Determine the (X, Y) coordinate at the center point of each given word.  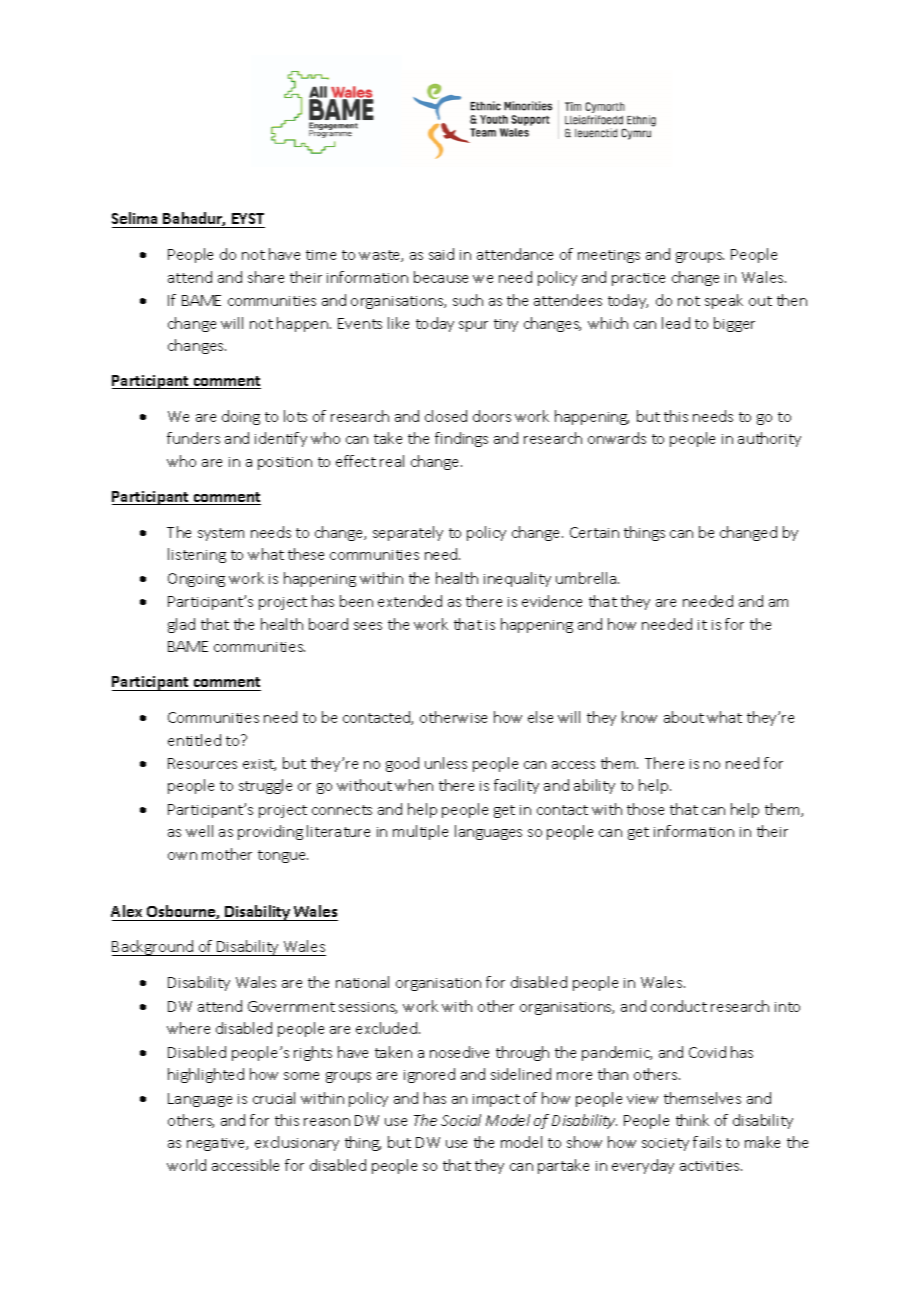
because (441, 277)
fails (707, 1142)
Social (461, 1120)
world (186, 1165)
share (266, 277)
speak (724, 301)
